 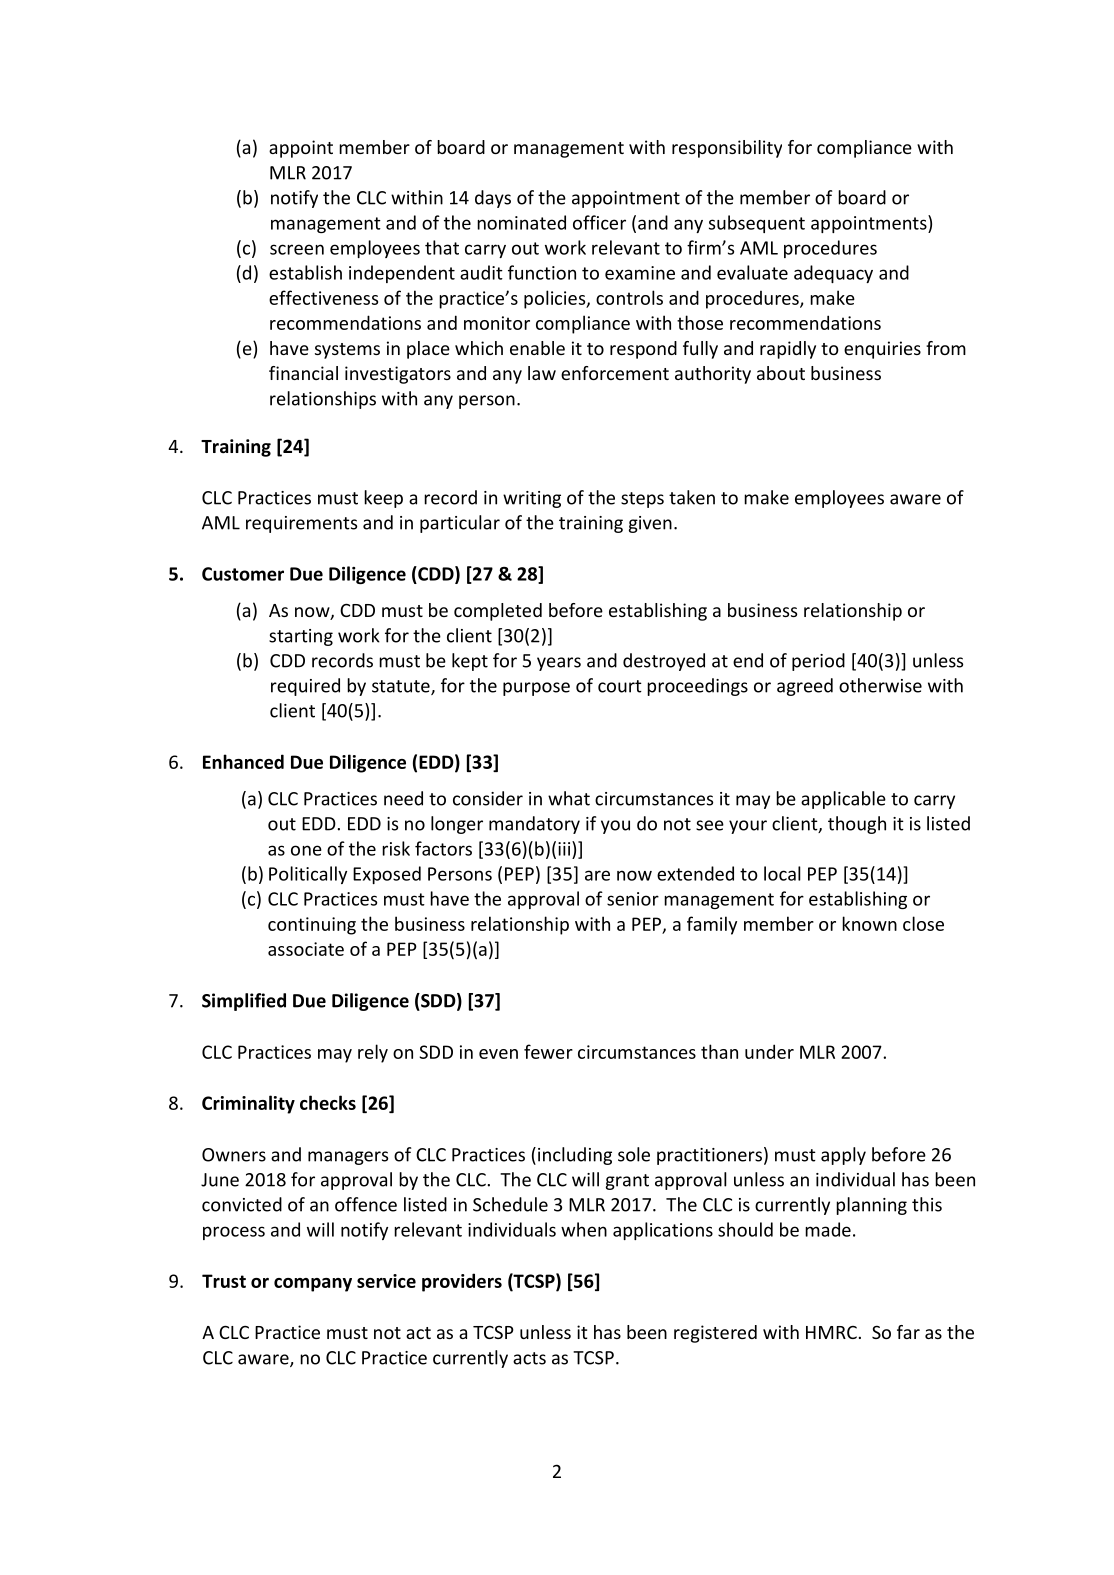 What do you see at coordinates (833, 274) in the screenshot?
I see `adequacy` at bounding box center [833, 274].
